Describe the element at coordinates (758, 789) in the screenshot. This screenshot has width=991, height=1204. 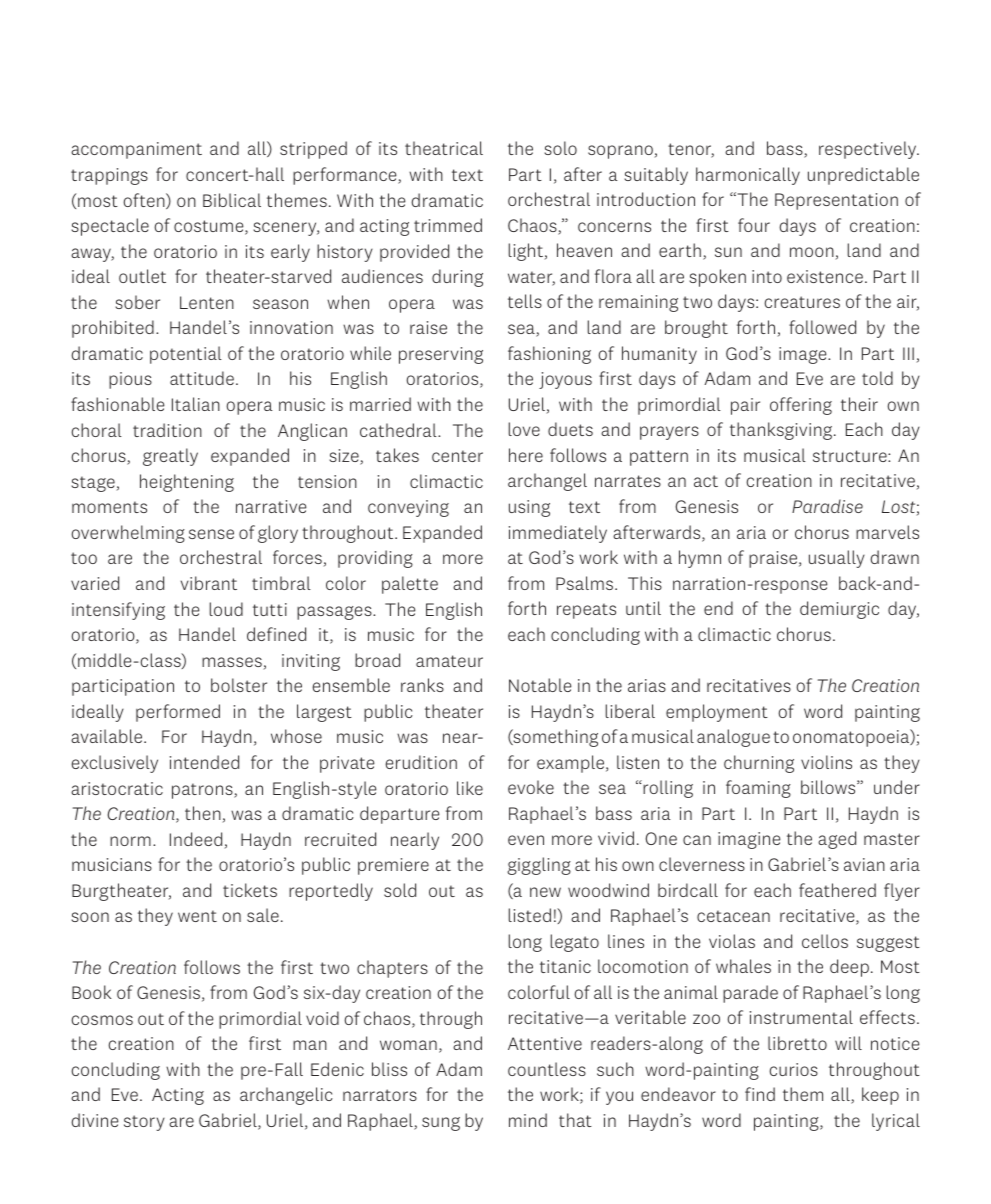
I see `foaming` at that location.
